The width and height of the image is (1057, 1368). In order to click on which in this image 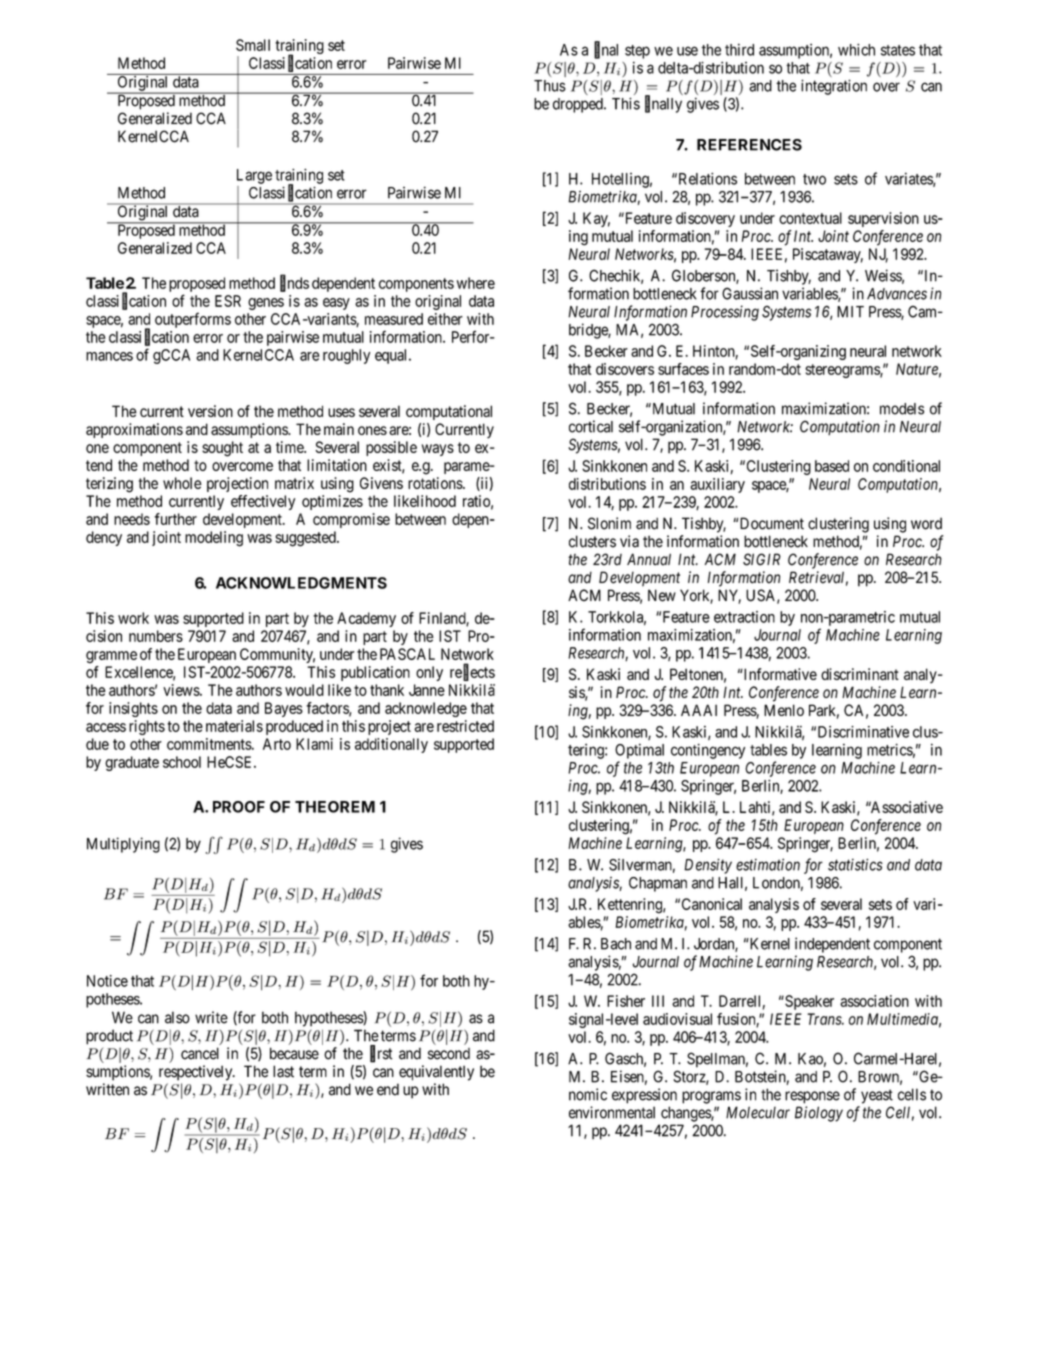, I will do `click(856, 50)`.
